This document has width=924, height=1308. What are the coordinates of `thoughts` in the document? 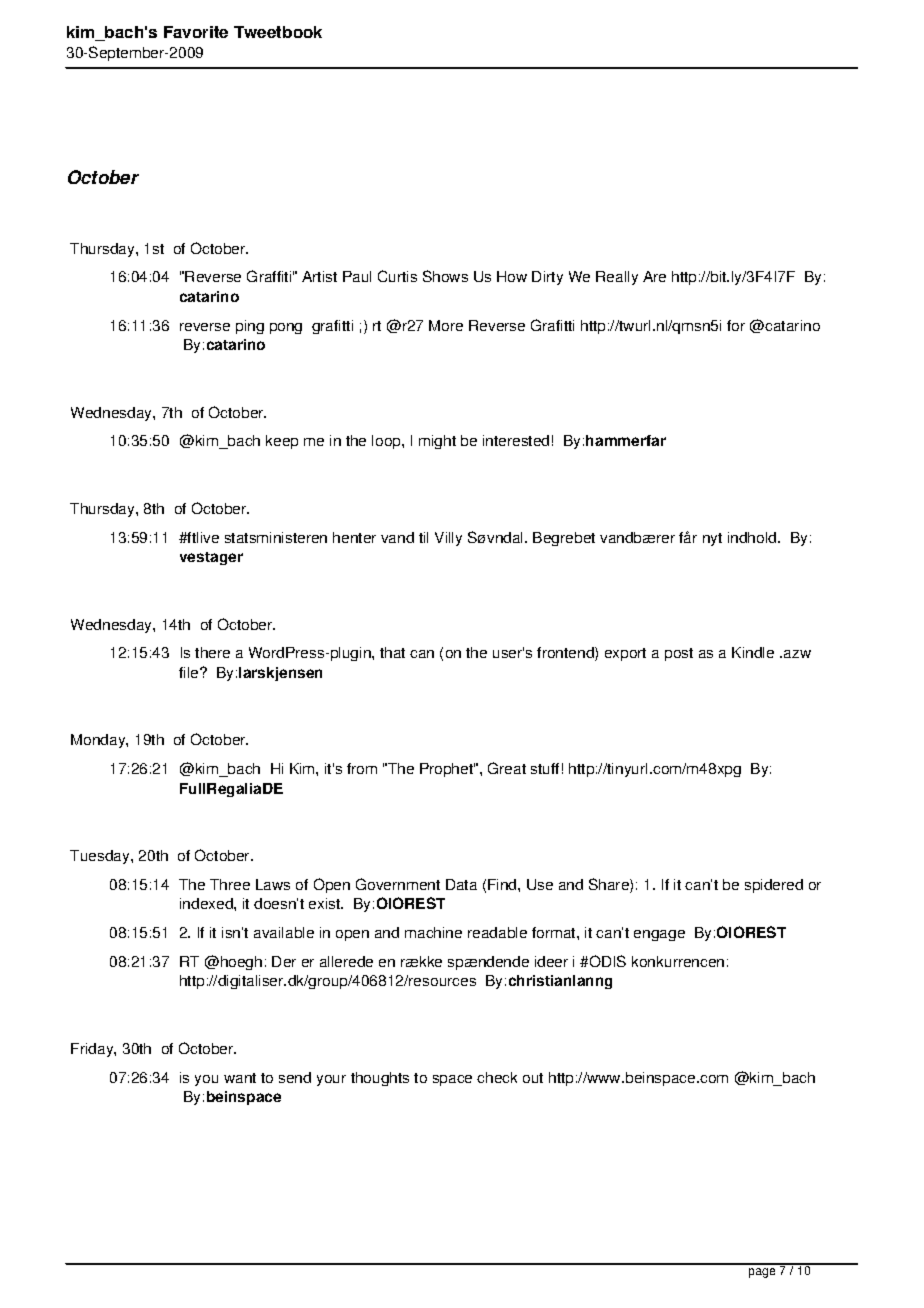 It's located at (380, 1079).
